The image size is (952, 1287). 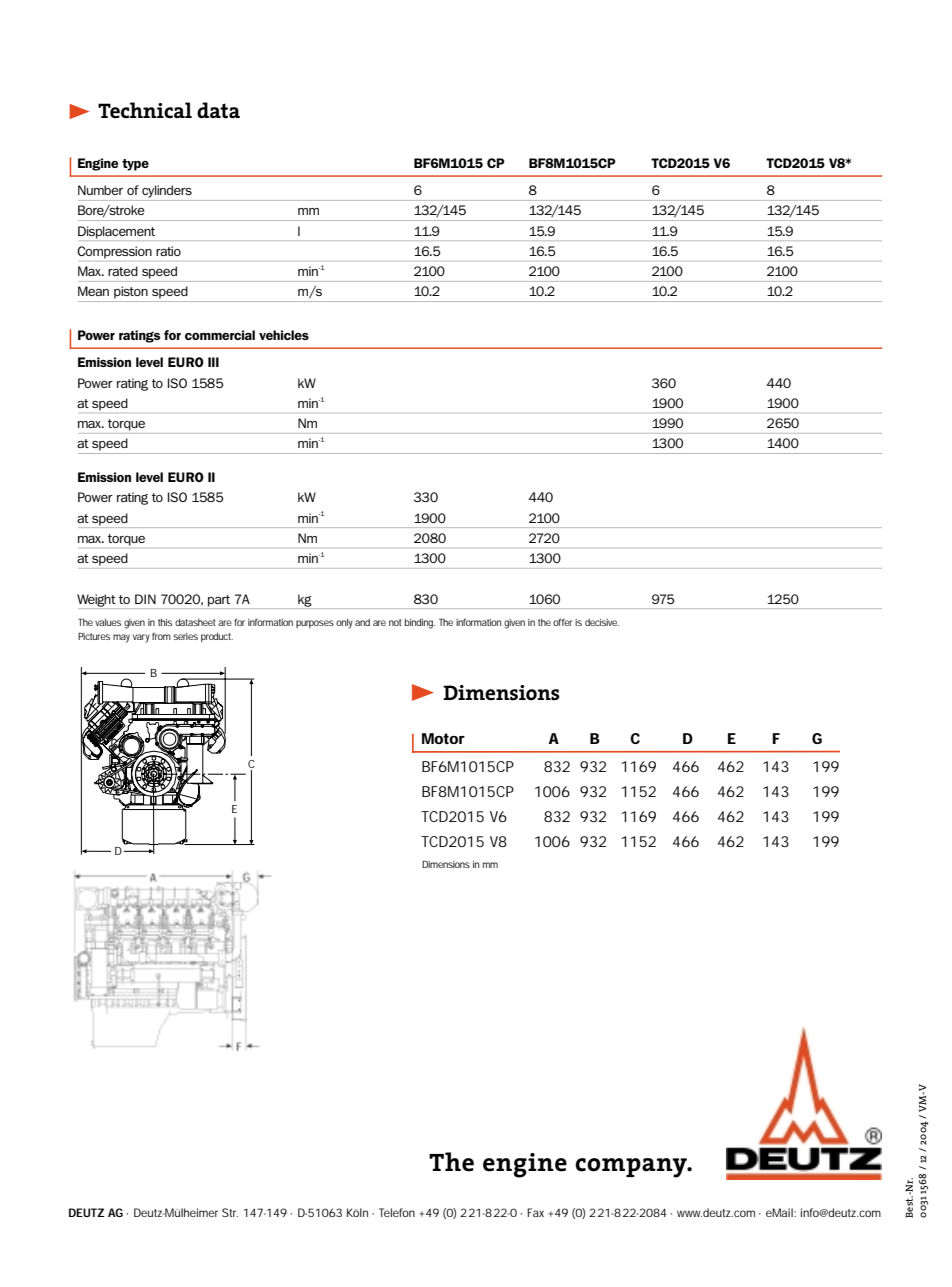 I want to click on cylinders, so click(x=167, y=191).
